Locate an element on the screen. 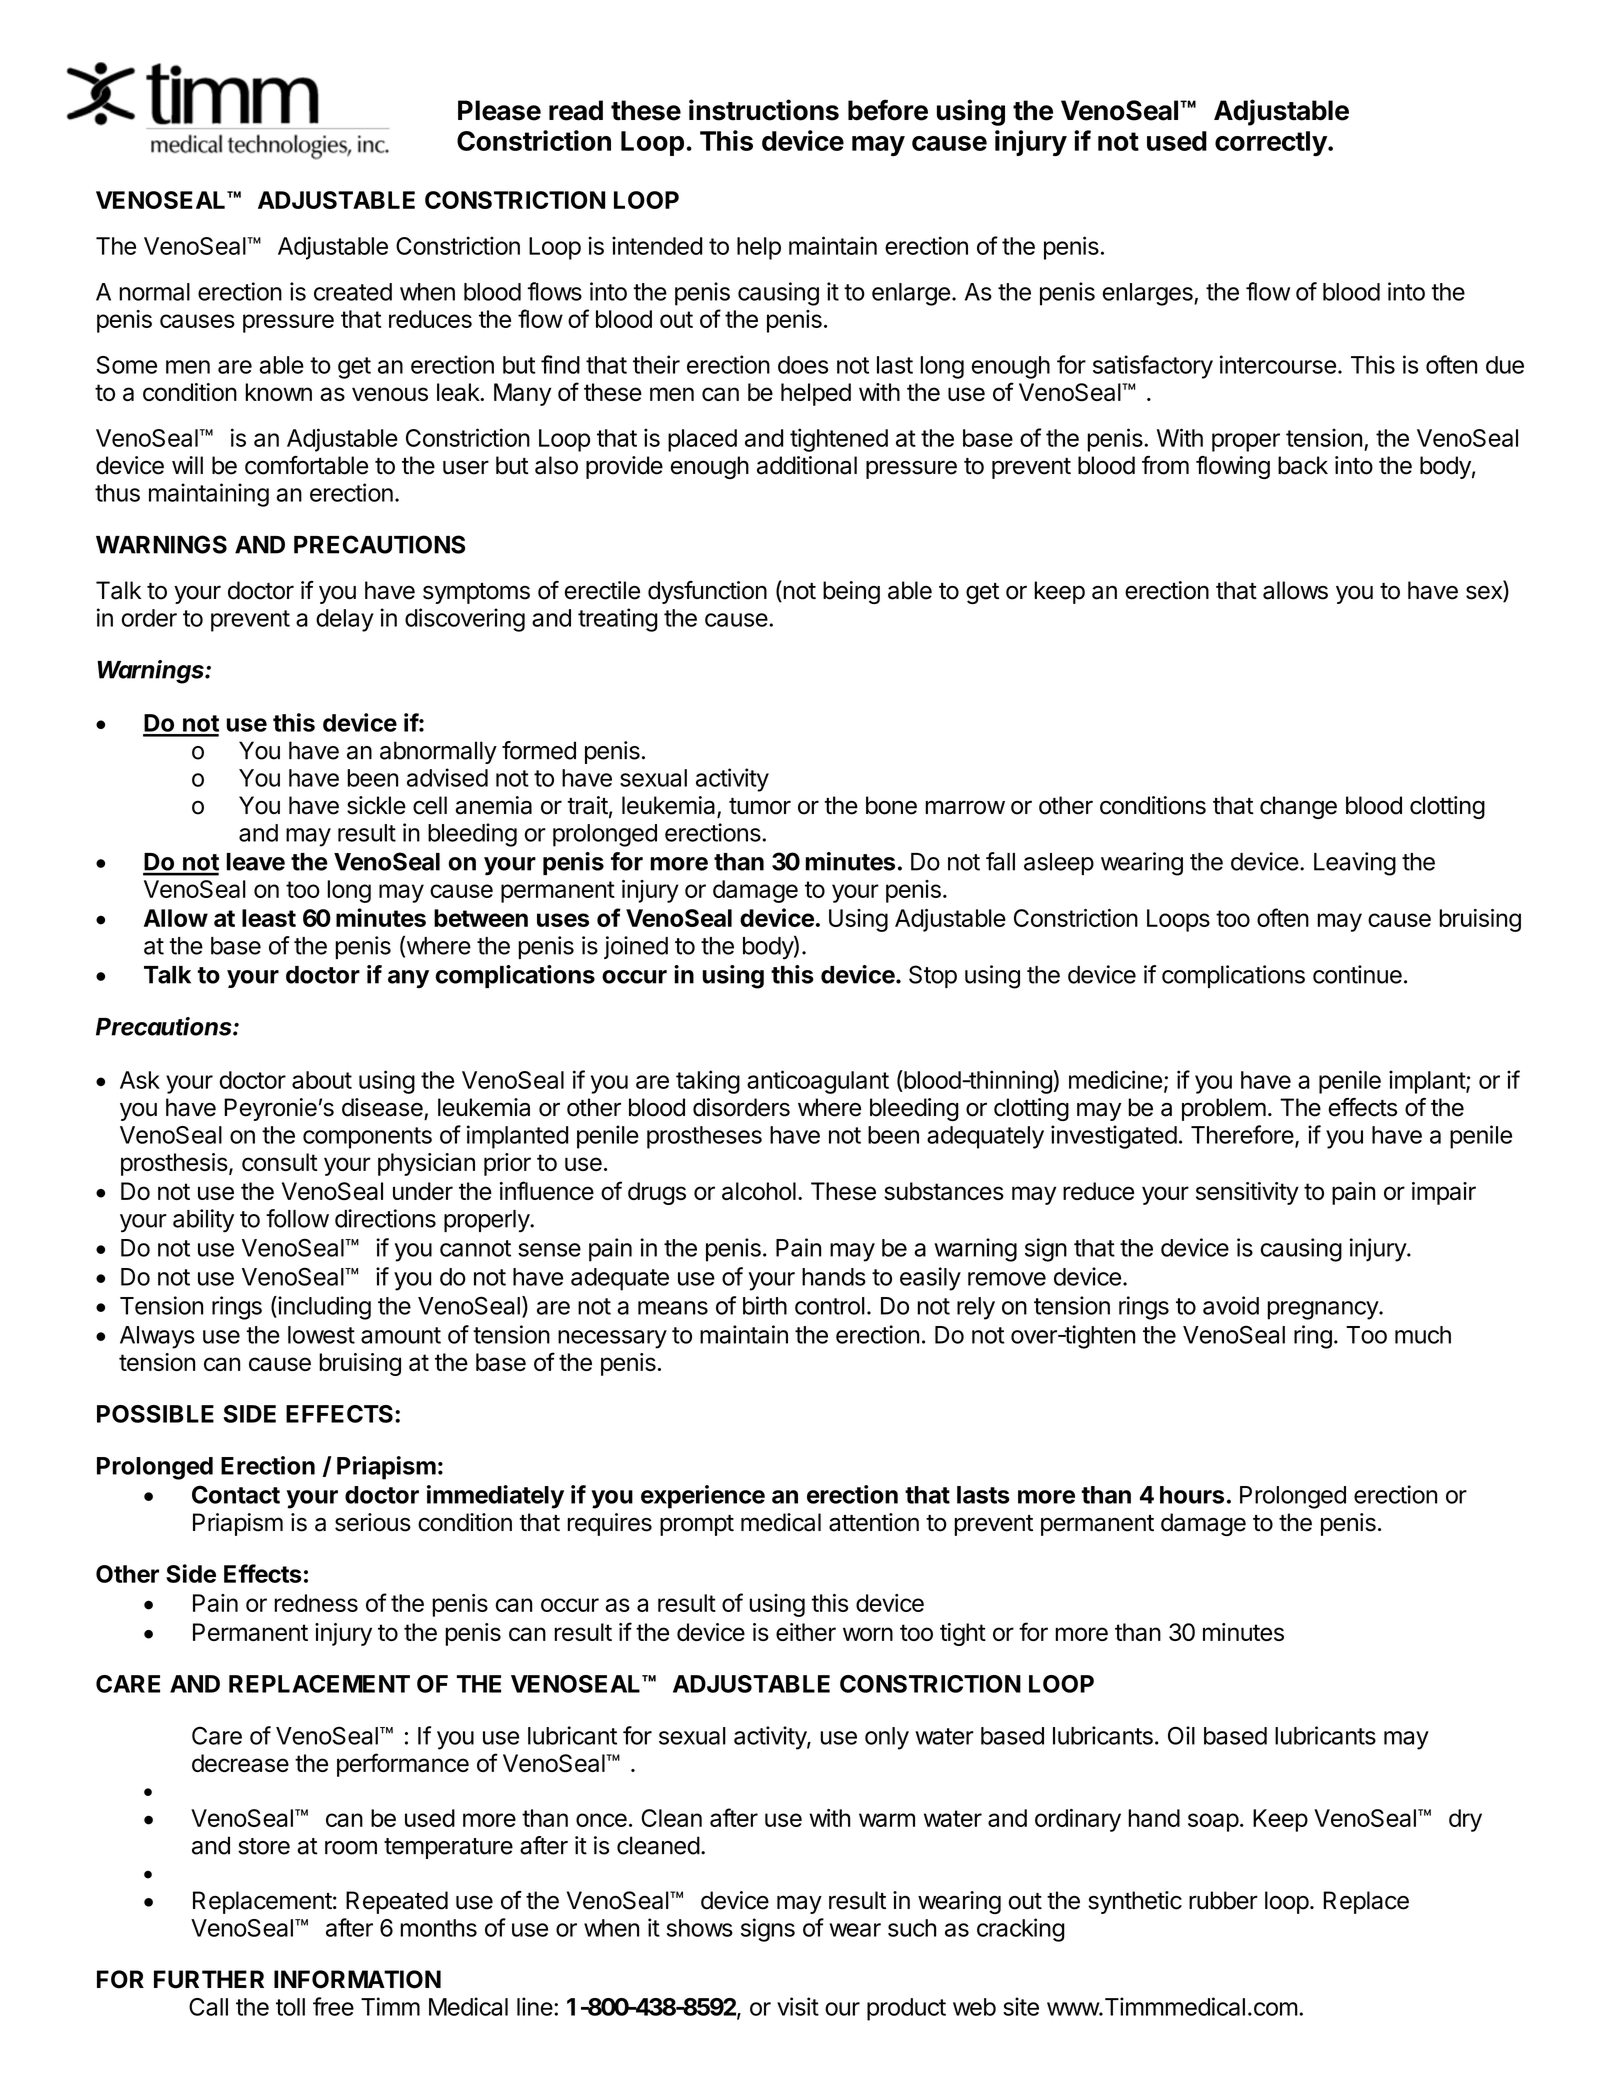  created is located at coordinates (353, 292).
